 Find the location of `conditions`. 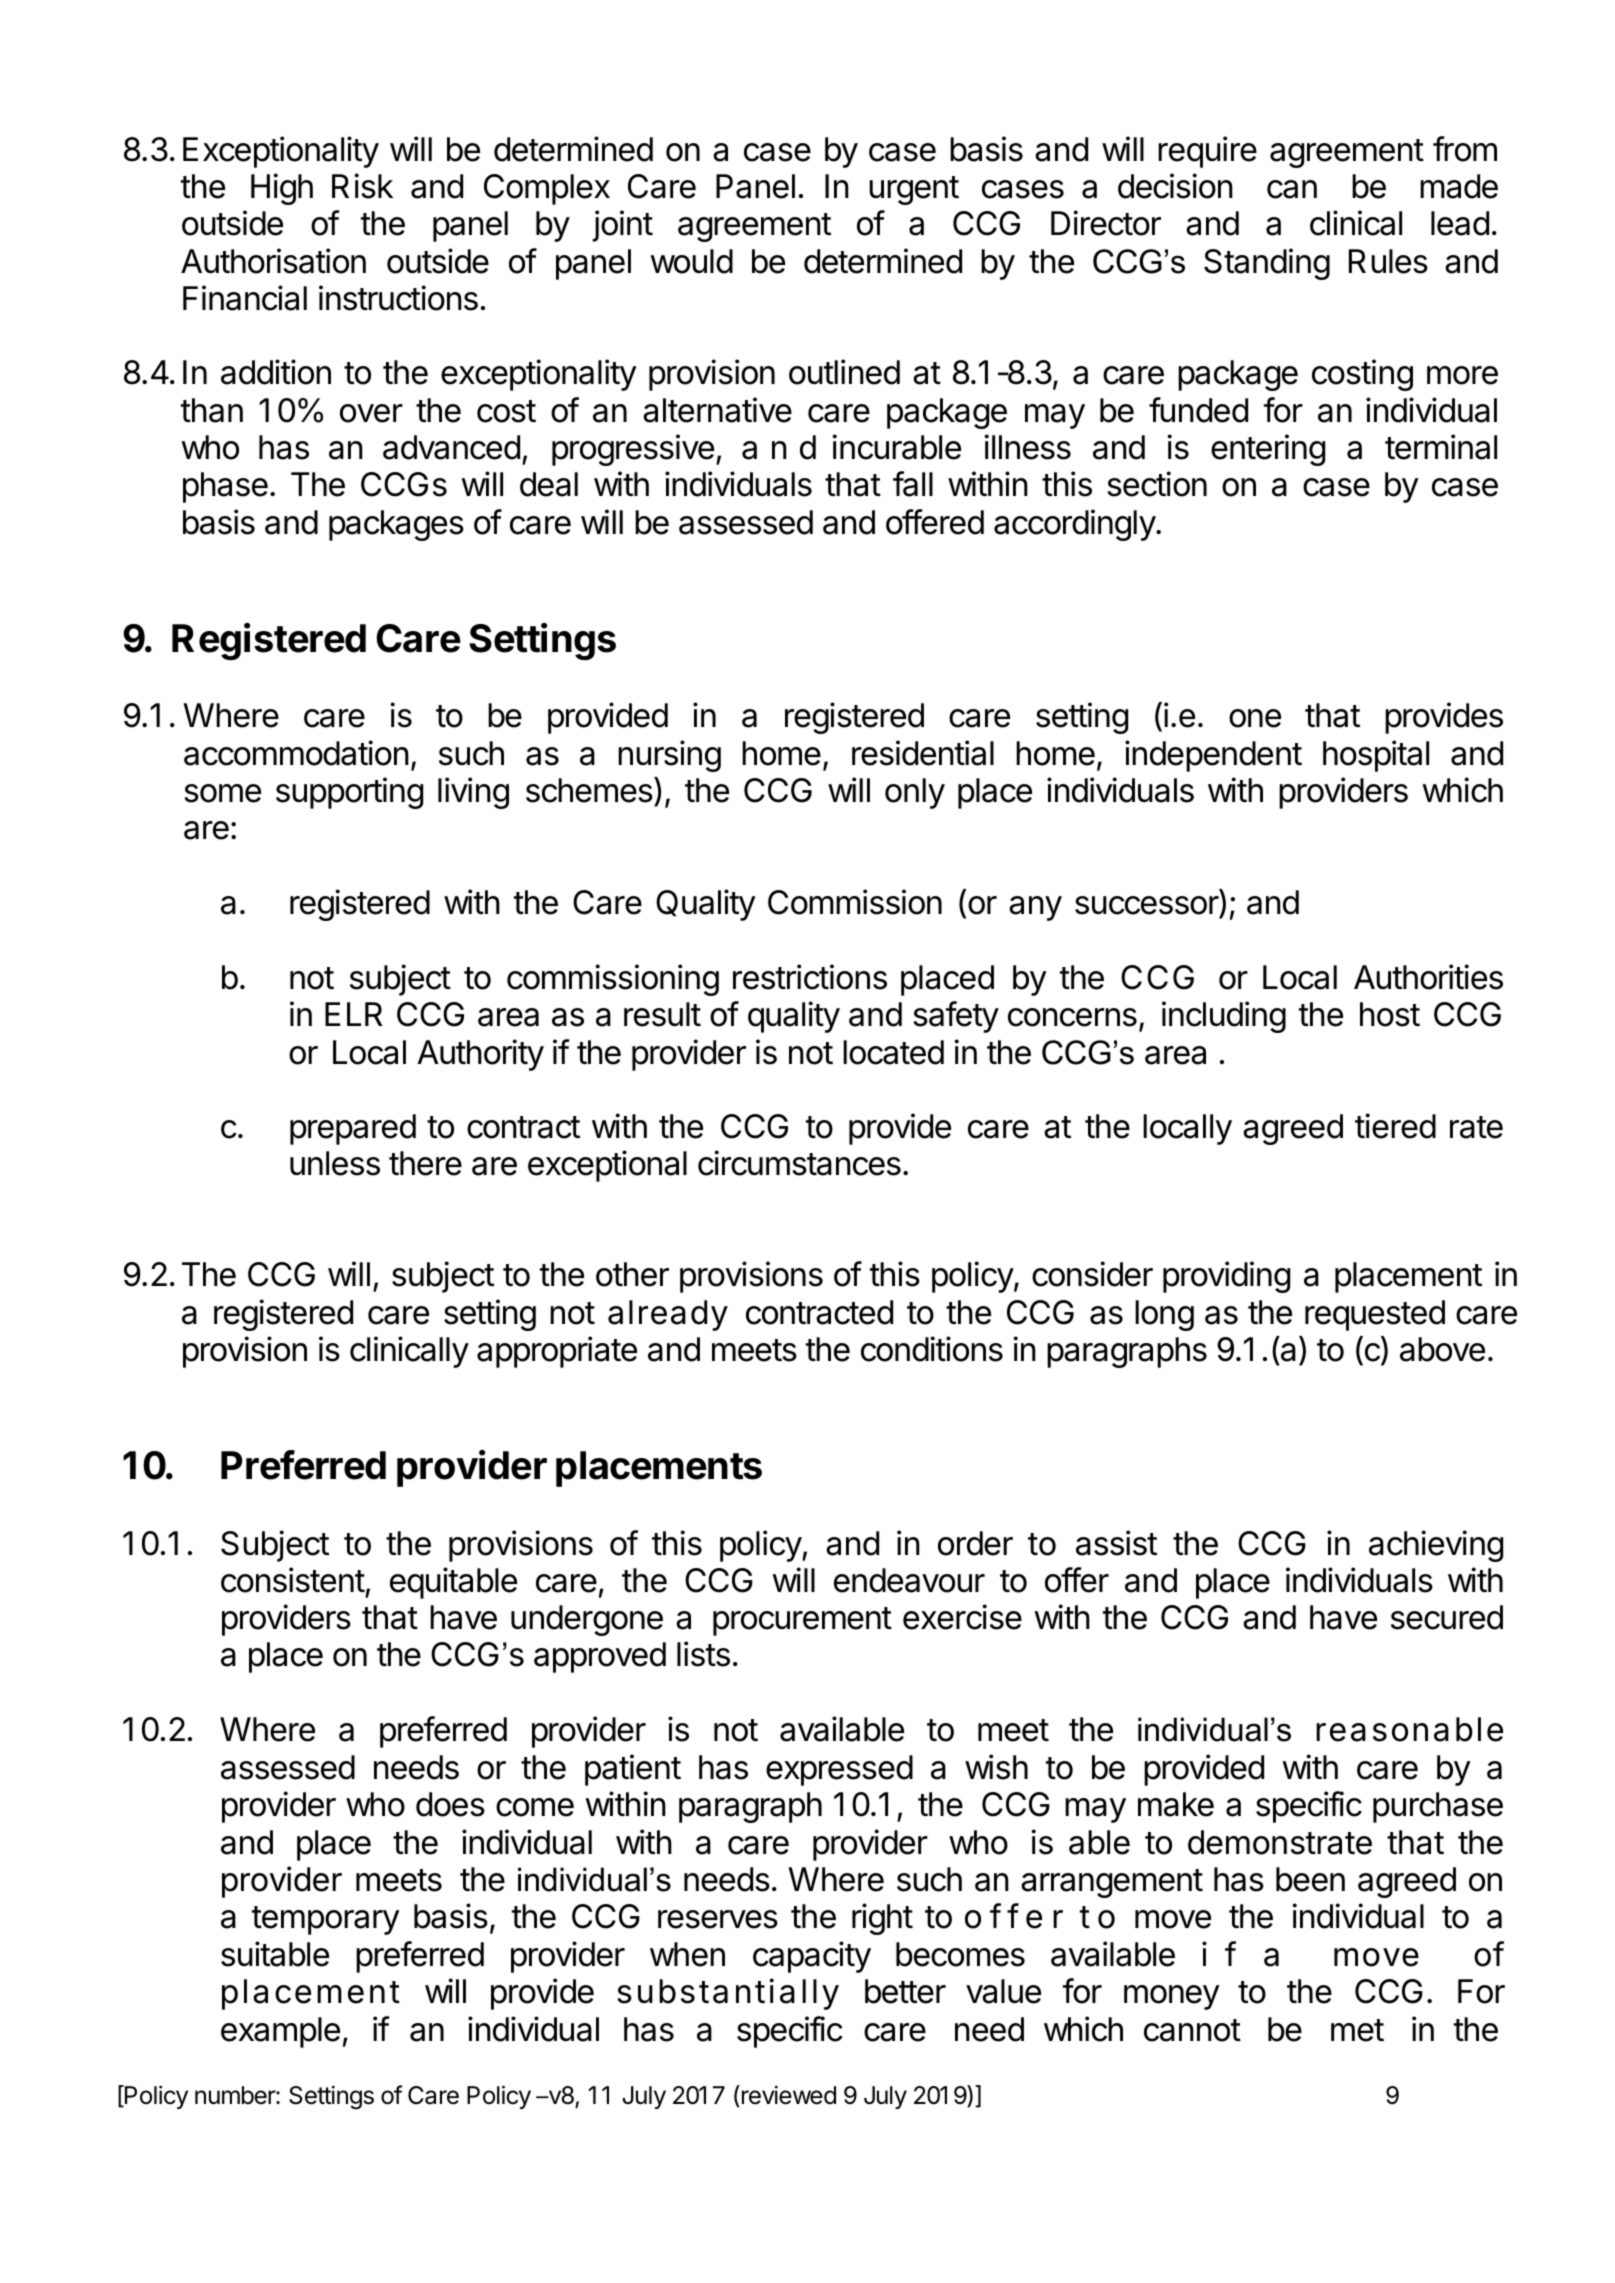

conditions is located at coordinates (932, 1349).
